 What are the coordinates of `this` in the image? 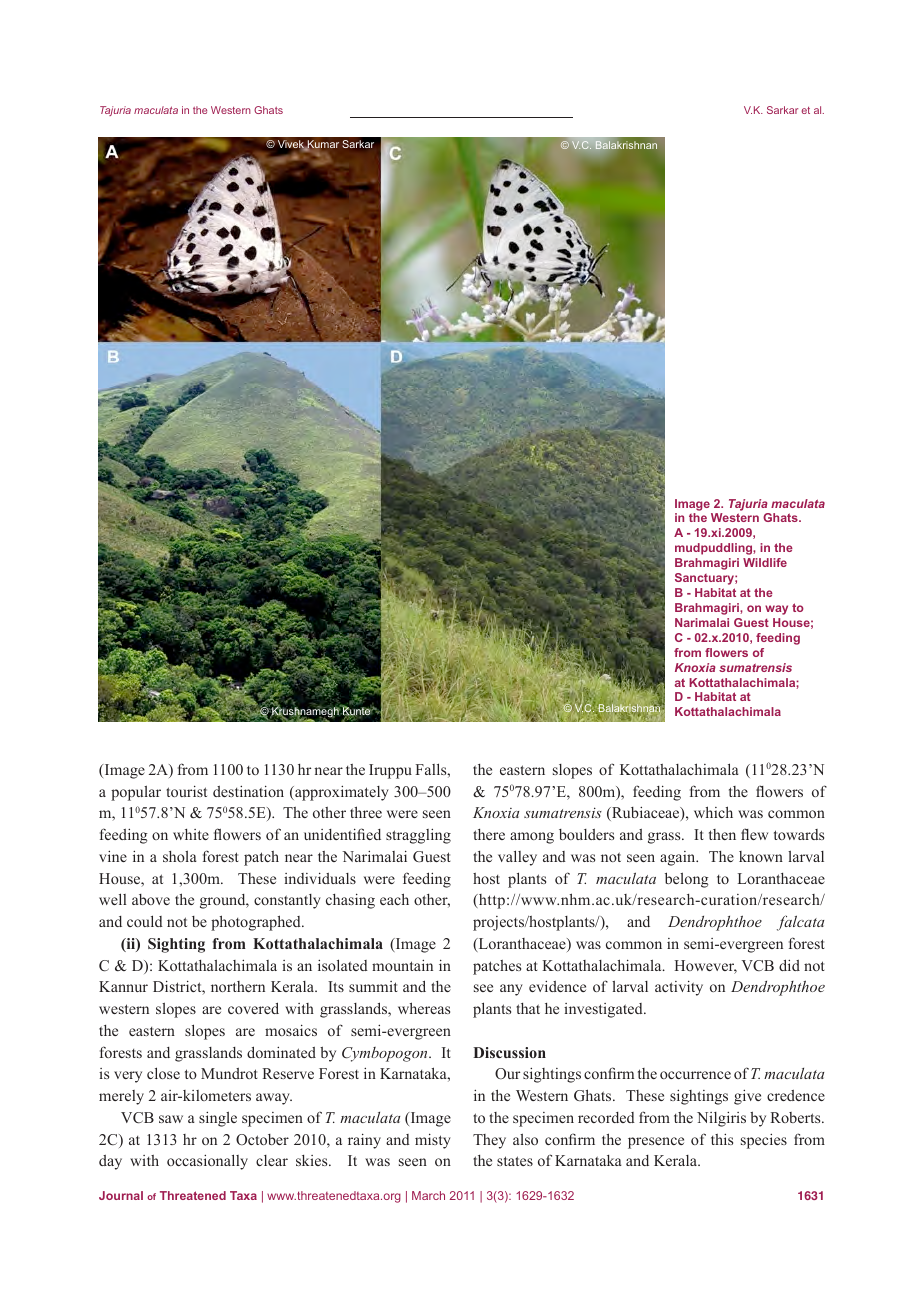 It's located at (722, 1139).
